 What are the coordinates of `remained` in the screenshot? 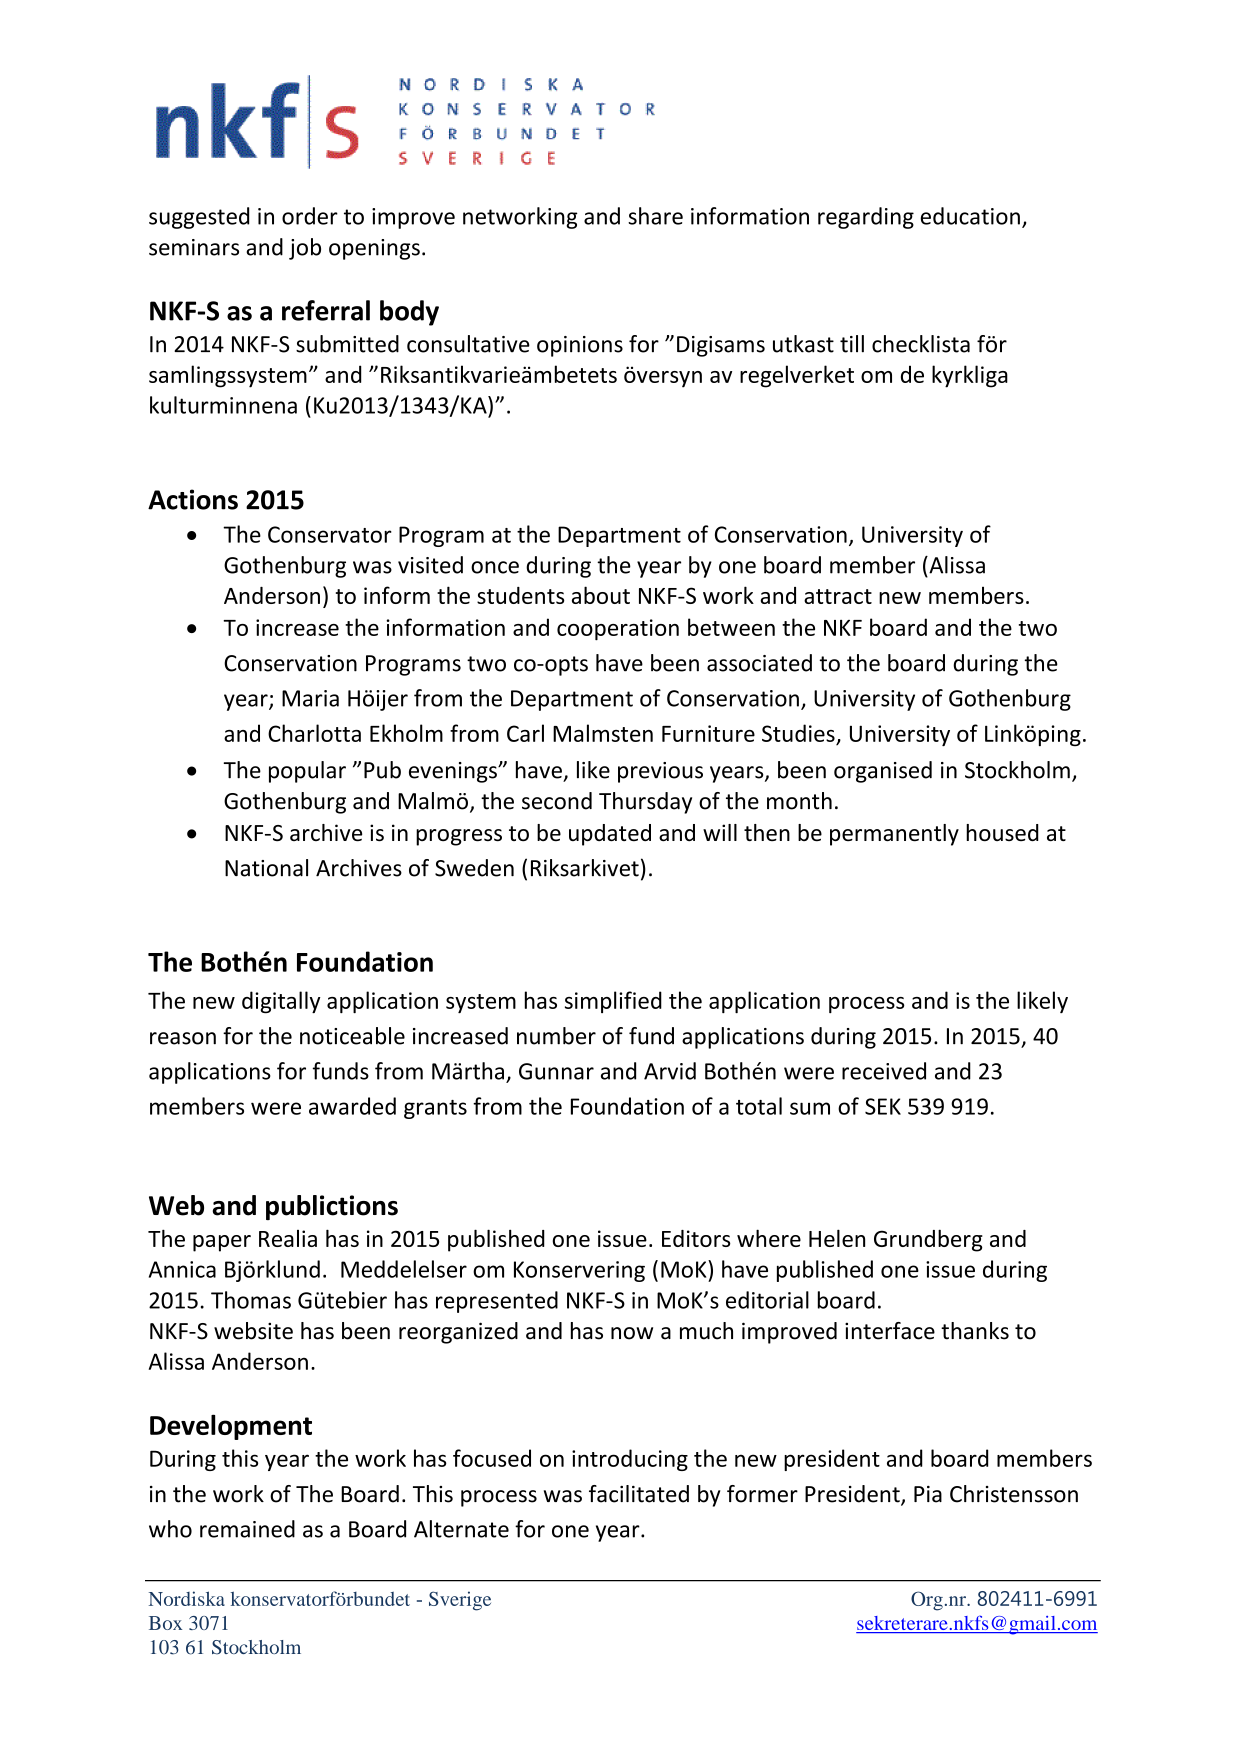 It's located at (247, 1529).
